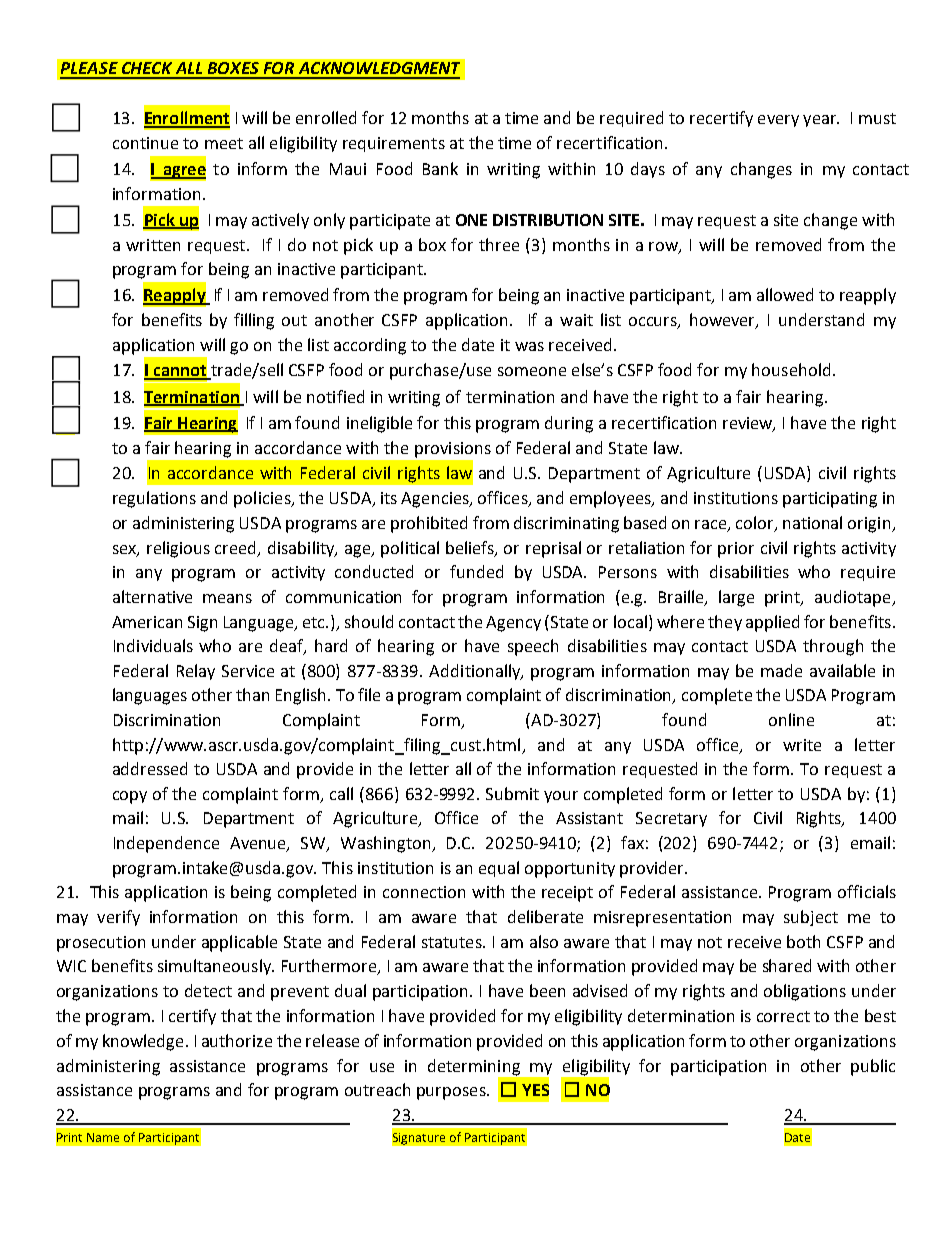 This page has height=1233, width=952. What do you see at coordinates (150, 768) in the page?
I see `addressed` at bounding box center [150, 768].
